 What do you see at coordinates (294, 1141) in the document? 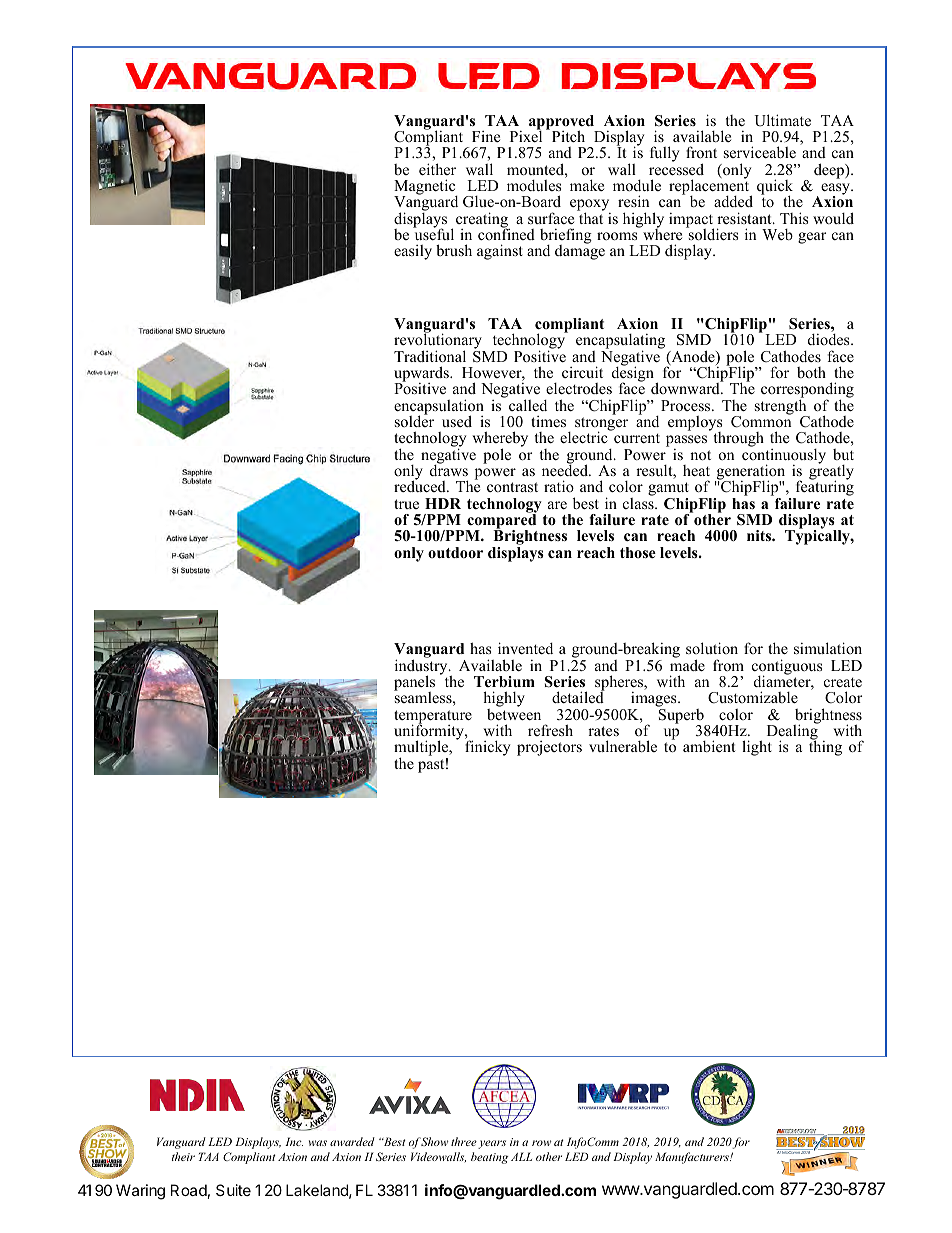
I see `Inc` at bounding box center [294, 1141].
